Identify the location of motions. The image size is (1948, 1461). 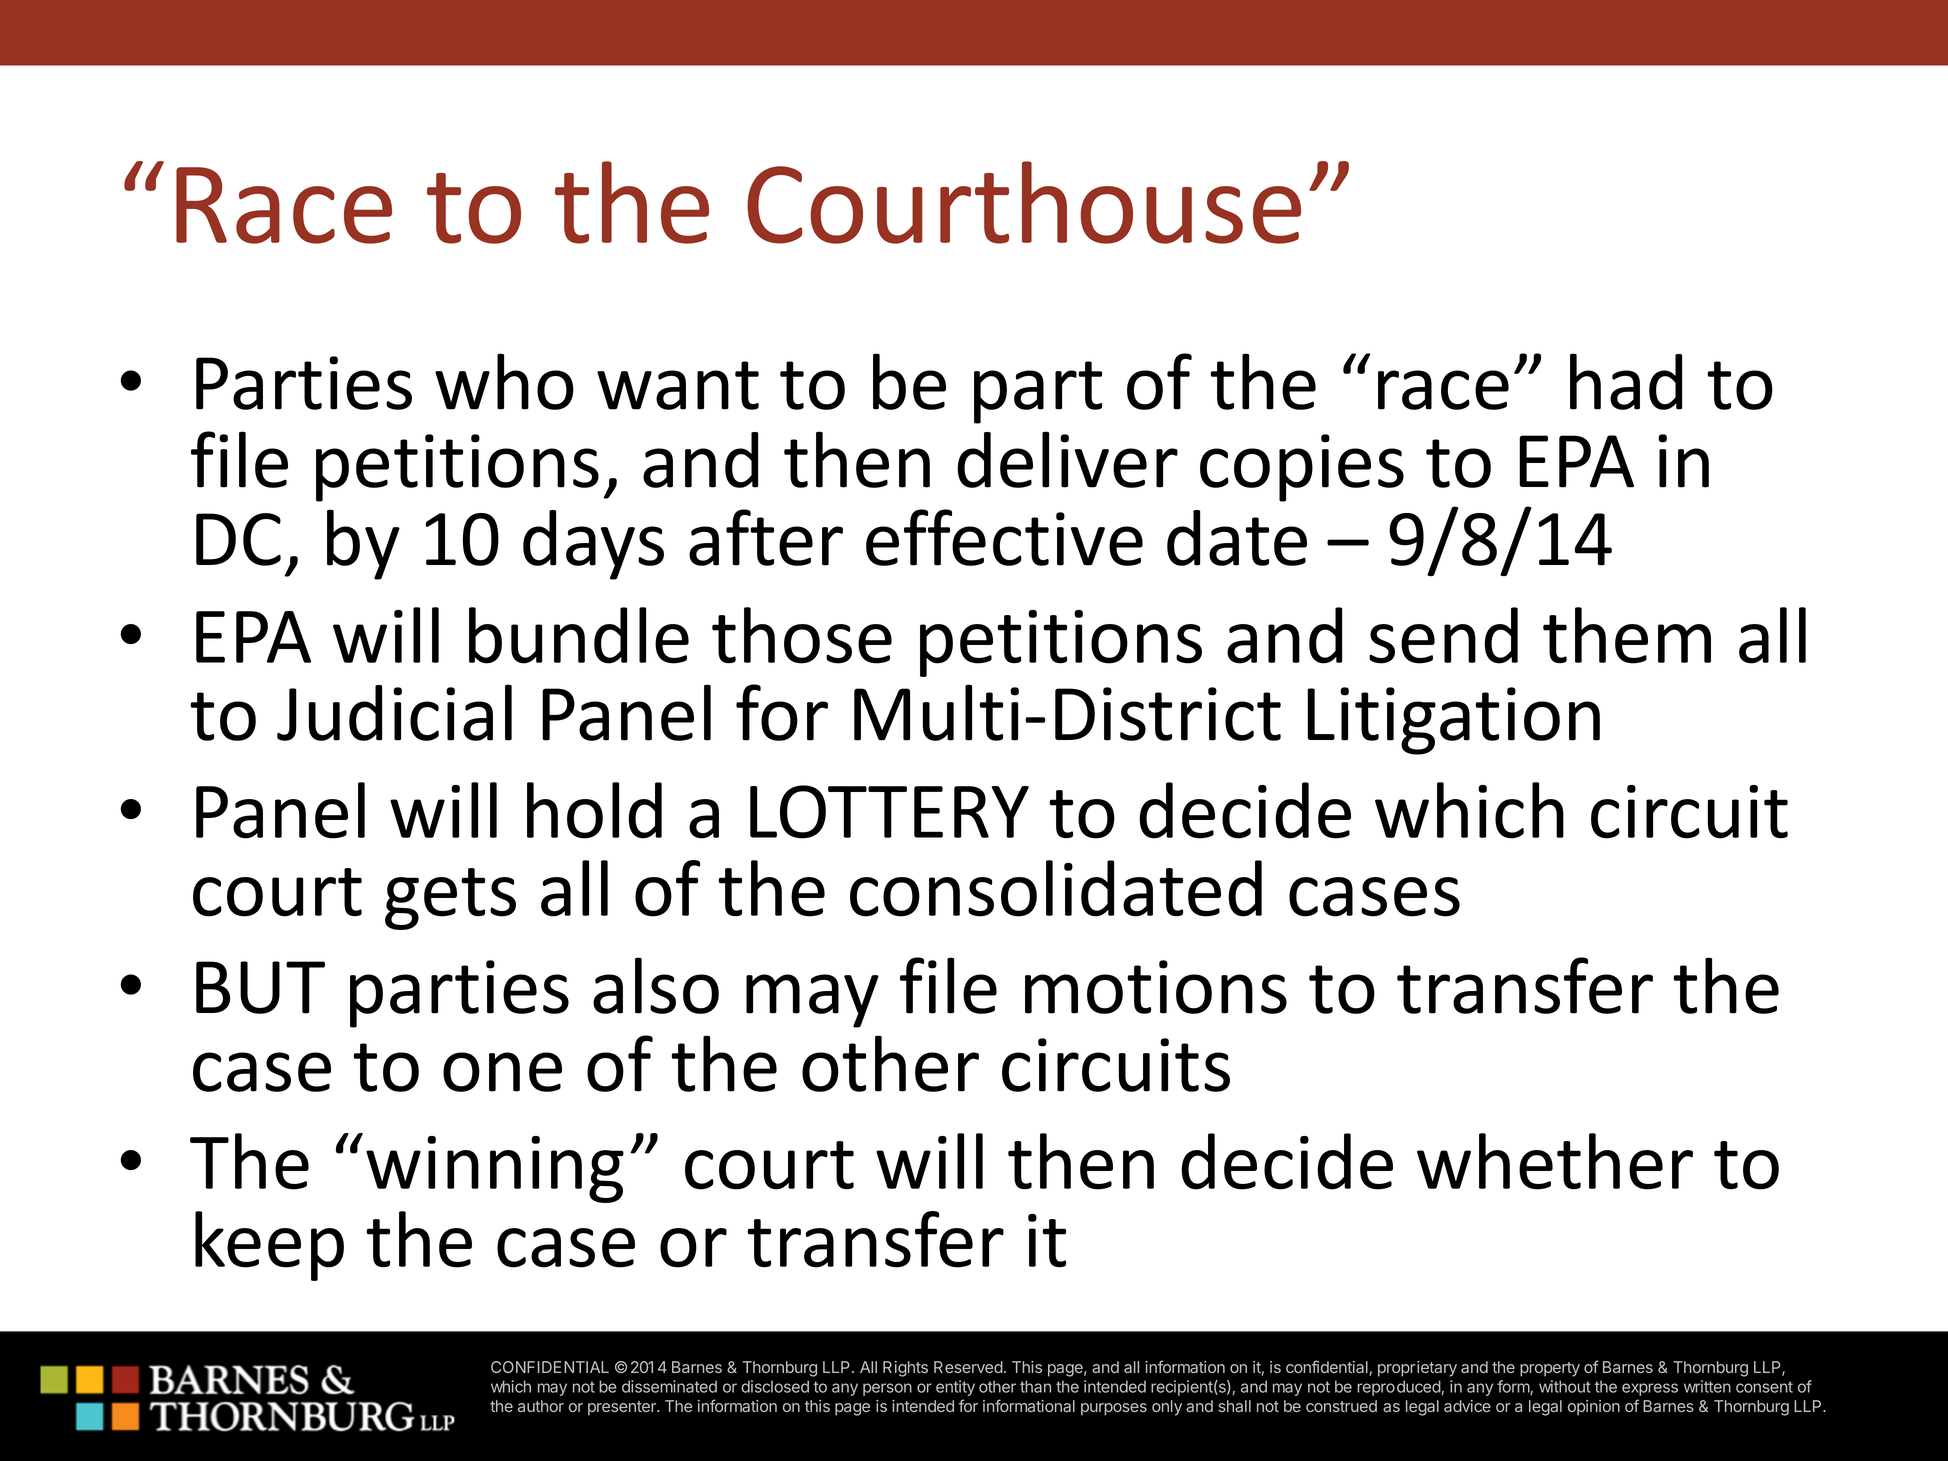
(1156, 987).
